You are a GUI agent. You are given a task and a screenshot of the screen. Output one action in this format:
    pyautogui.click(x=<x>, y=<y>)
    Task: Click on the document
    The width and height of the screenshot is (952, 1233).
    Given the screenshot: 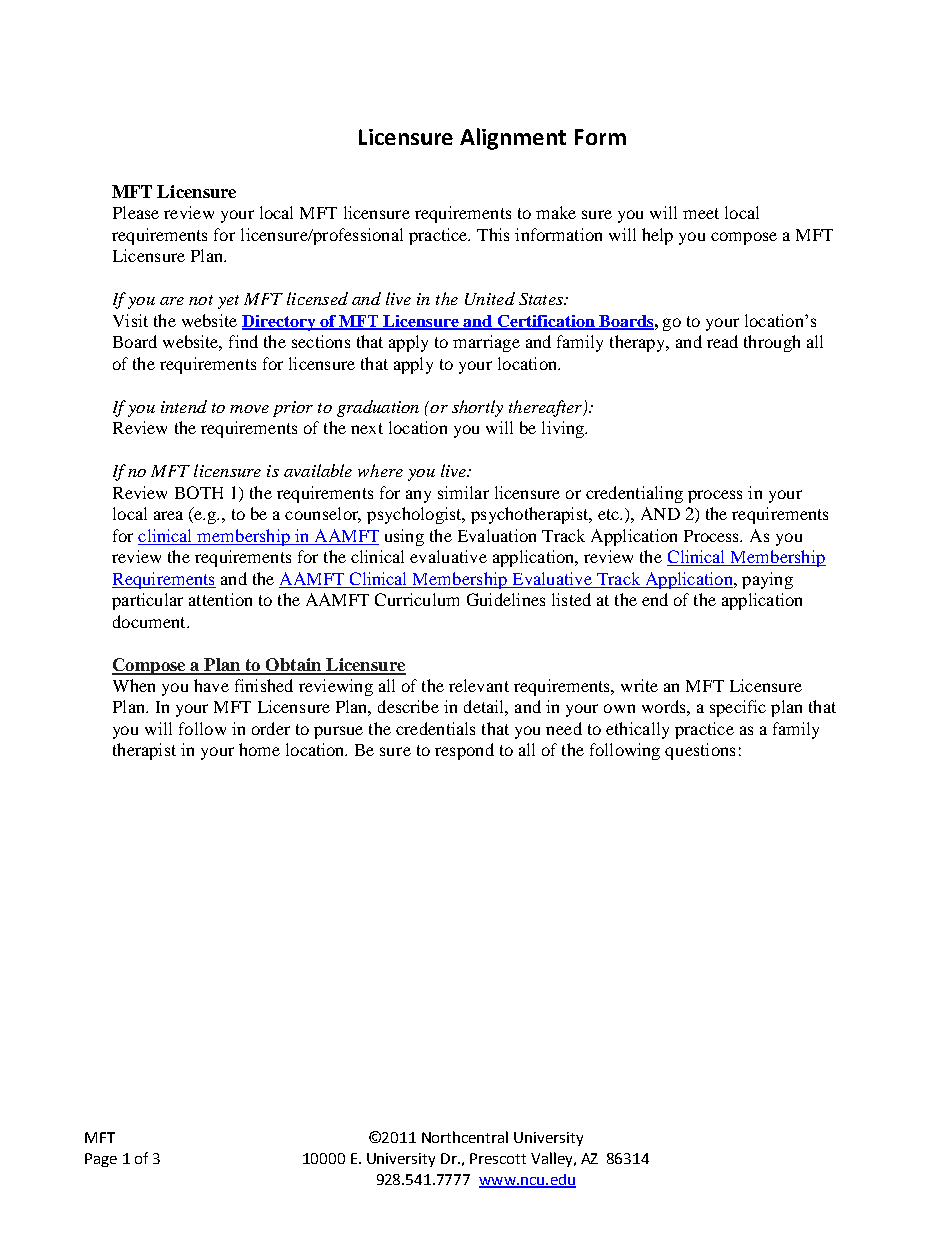 What is the action you would take?
    pyautogui.click(x=150, y=621)
